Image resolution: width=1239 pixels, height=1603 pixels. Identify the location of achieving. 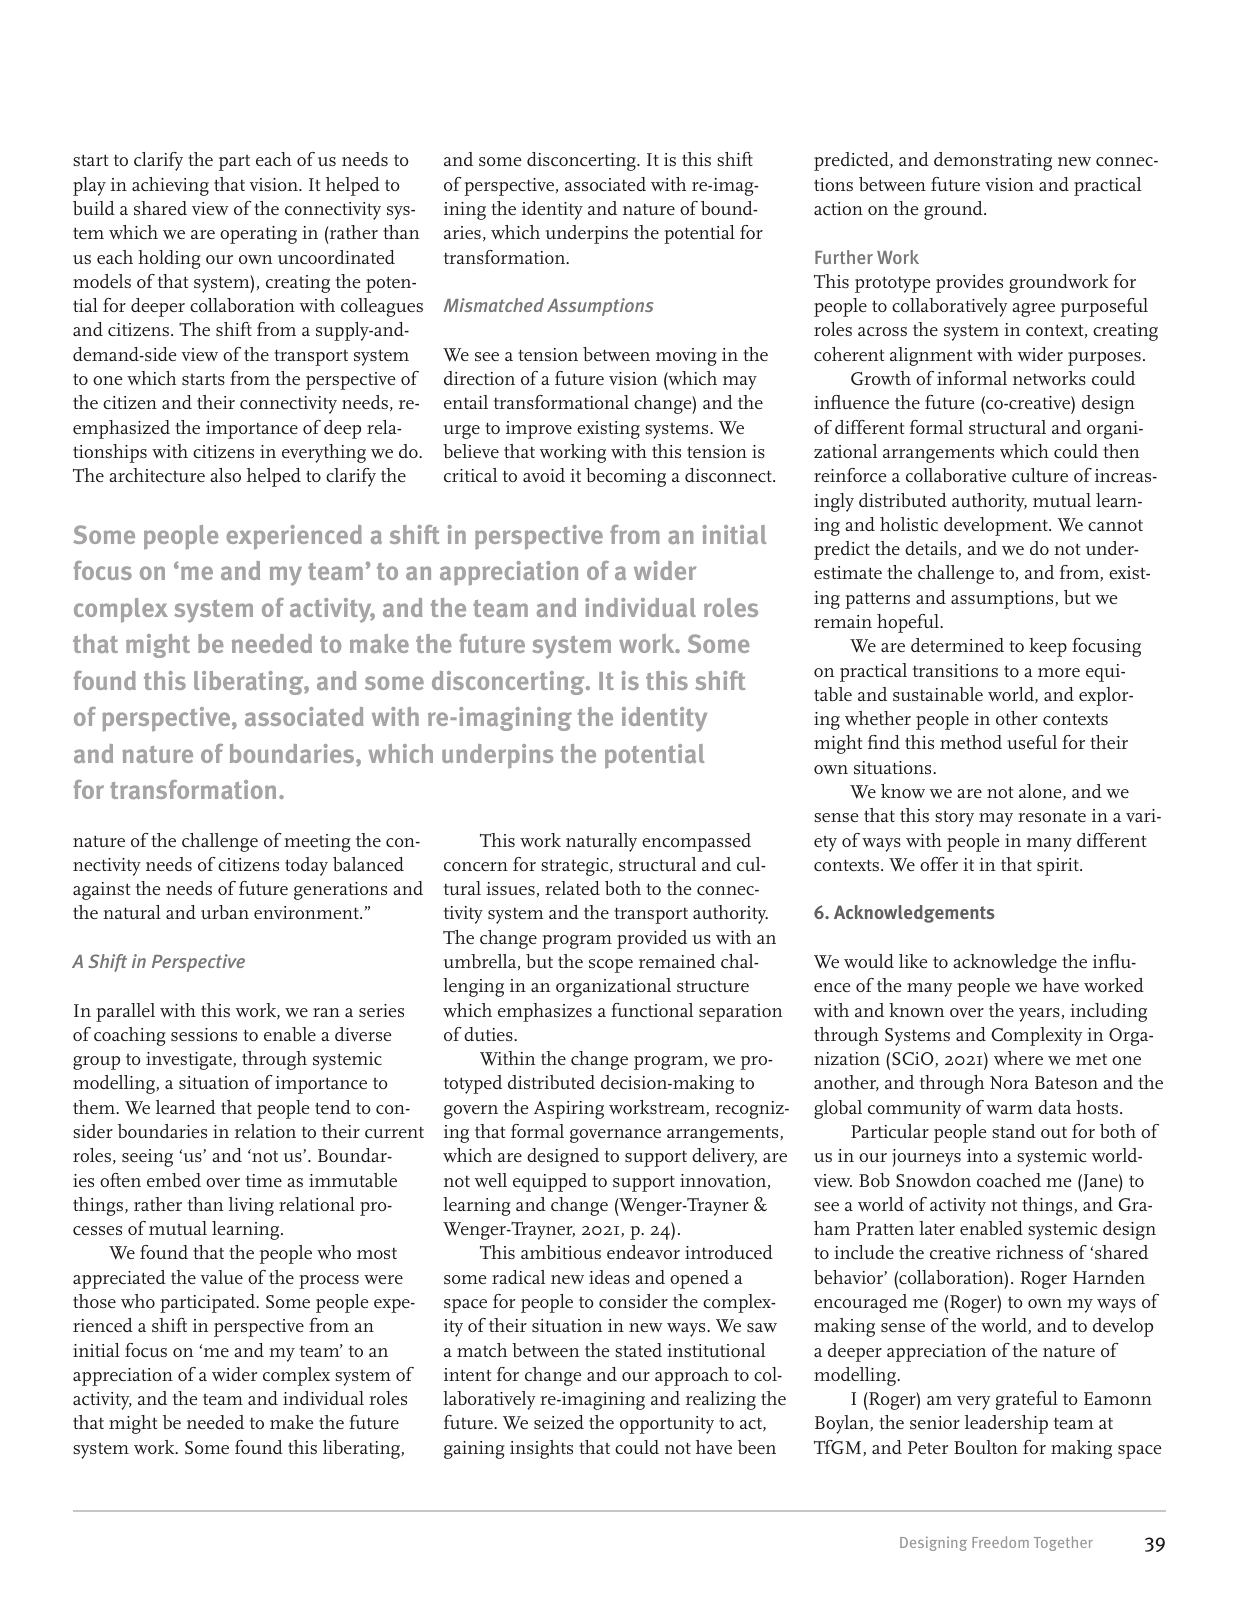
(170, 186).
